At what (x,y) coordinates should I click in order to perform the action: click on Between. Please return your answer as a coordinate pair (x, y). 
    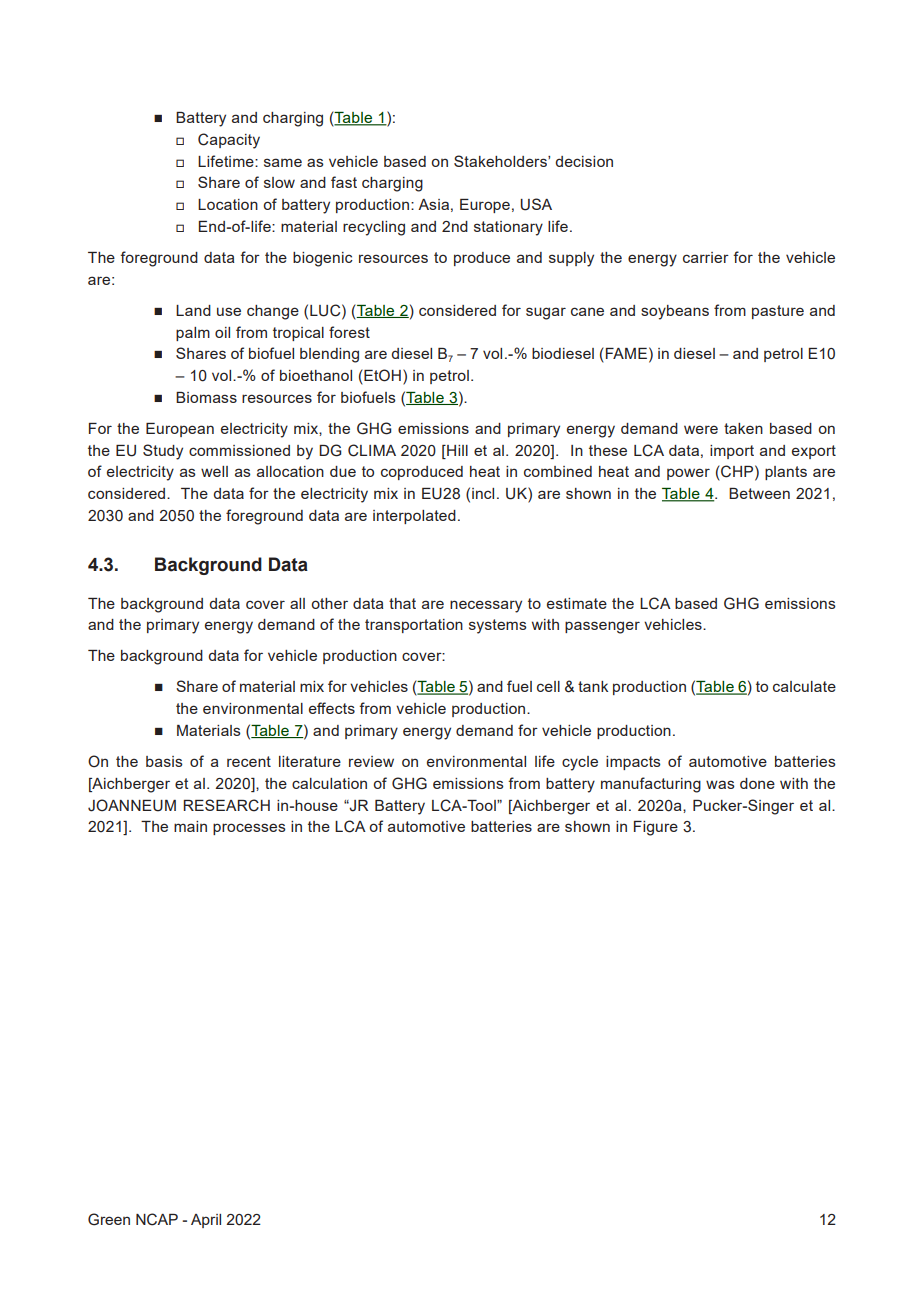
    Looking at the image, I should click on (759, 493).
